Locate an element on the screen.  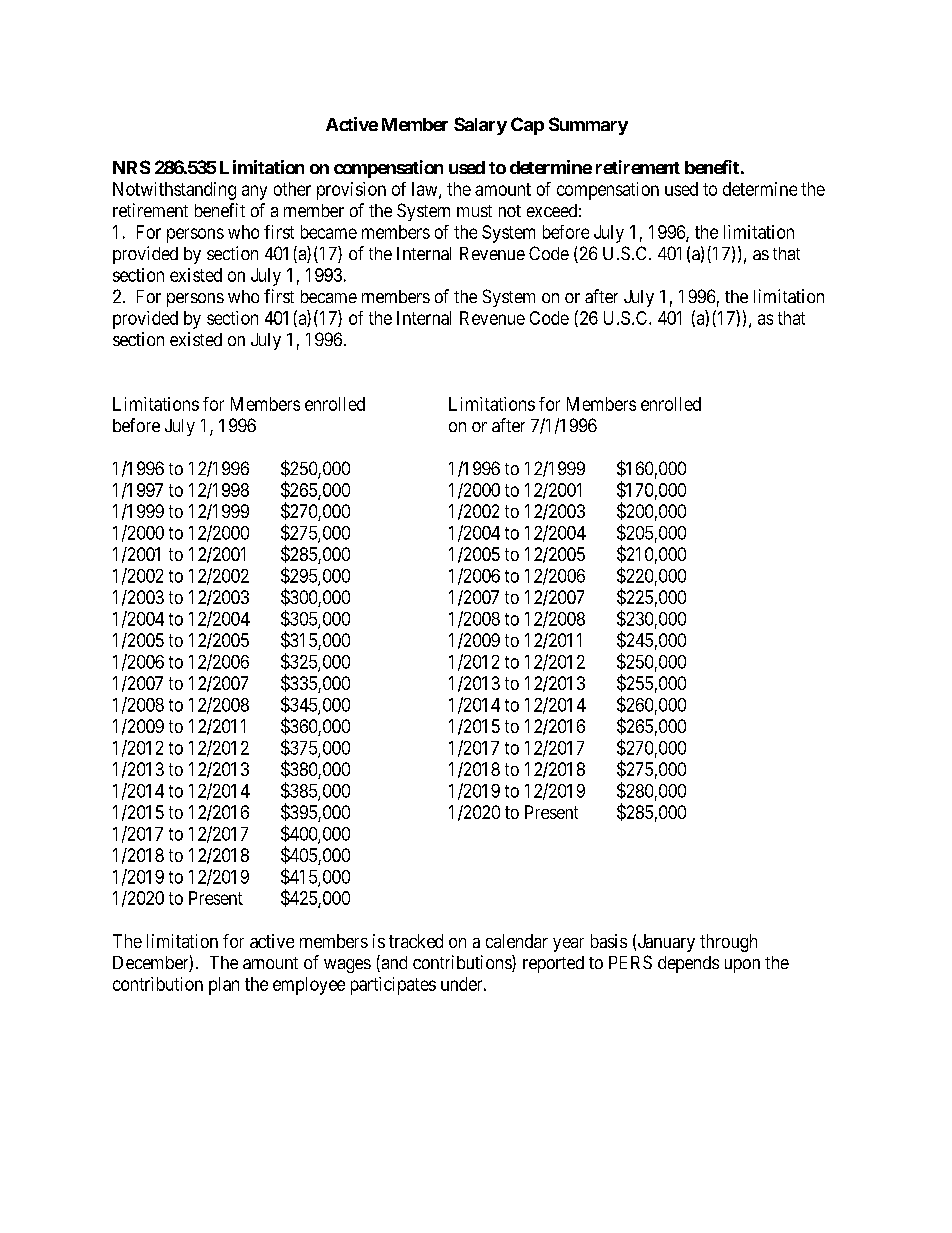
Summary is located at coordinates (588, 126).
